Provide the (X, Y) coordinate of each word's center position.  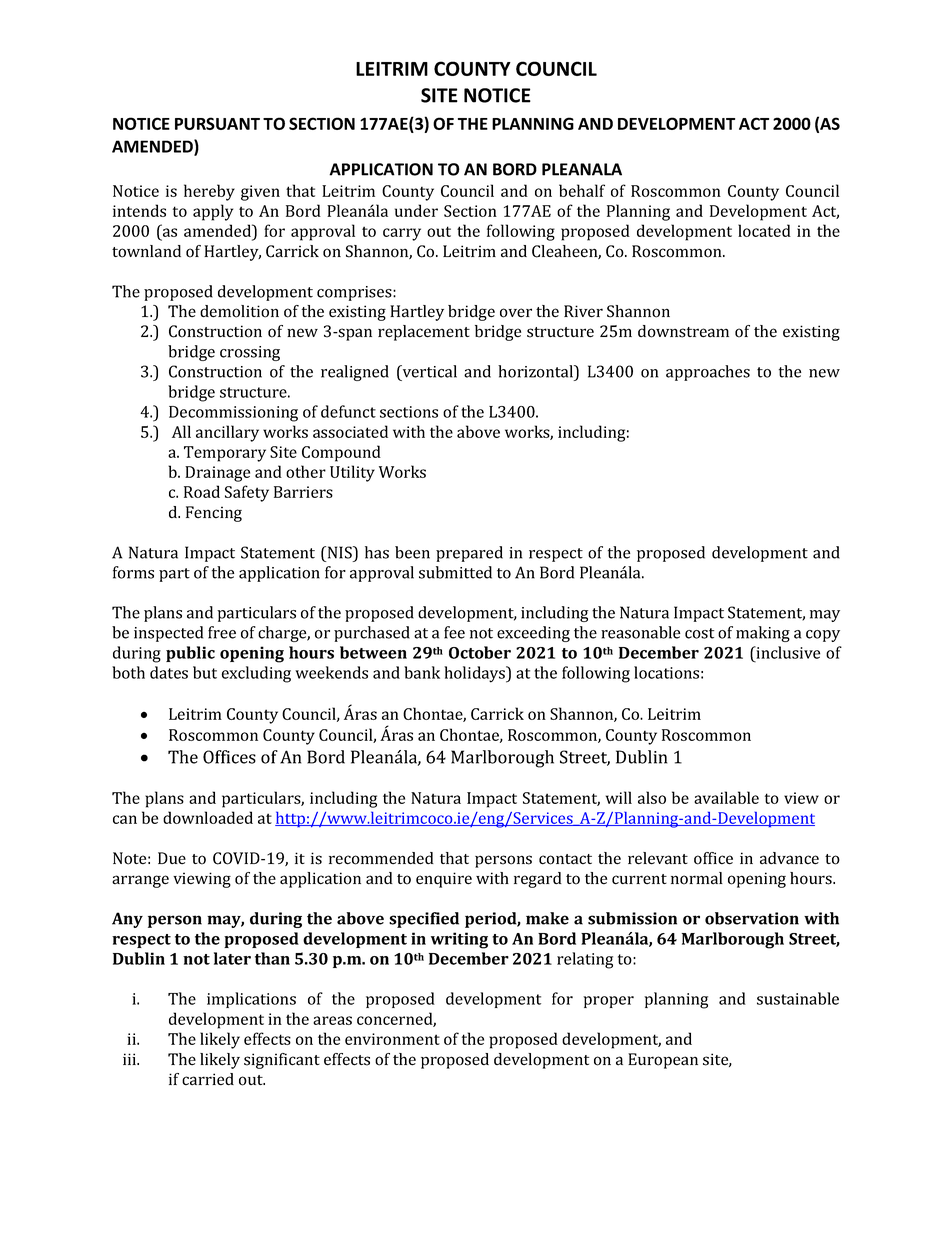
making (763, 634)
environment (392, 1039)
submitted (455, 572)
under (416, 210)
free (222, 632)
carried (208, 1079)
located (764, 230)
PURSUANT (217, 123)
